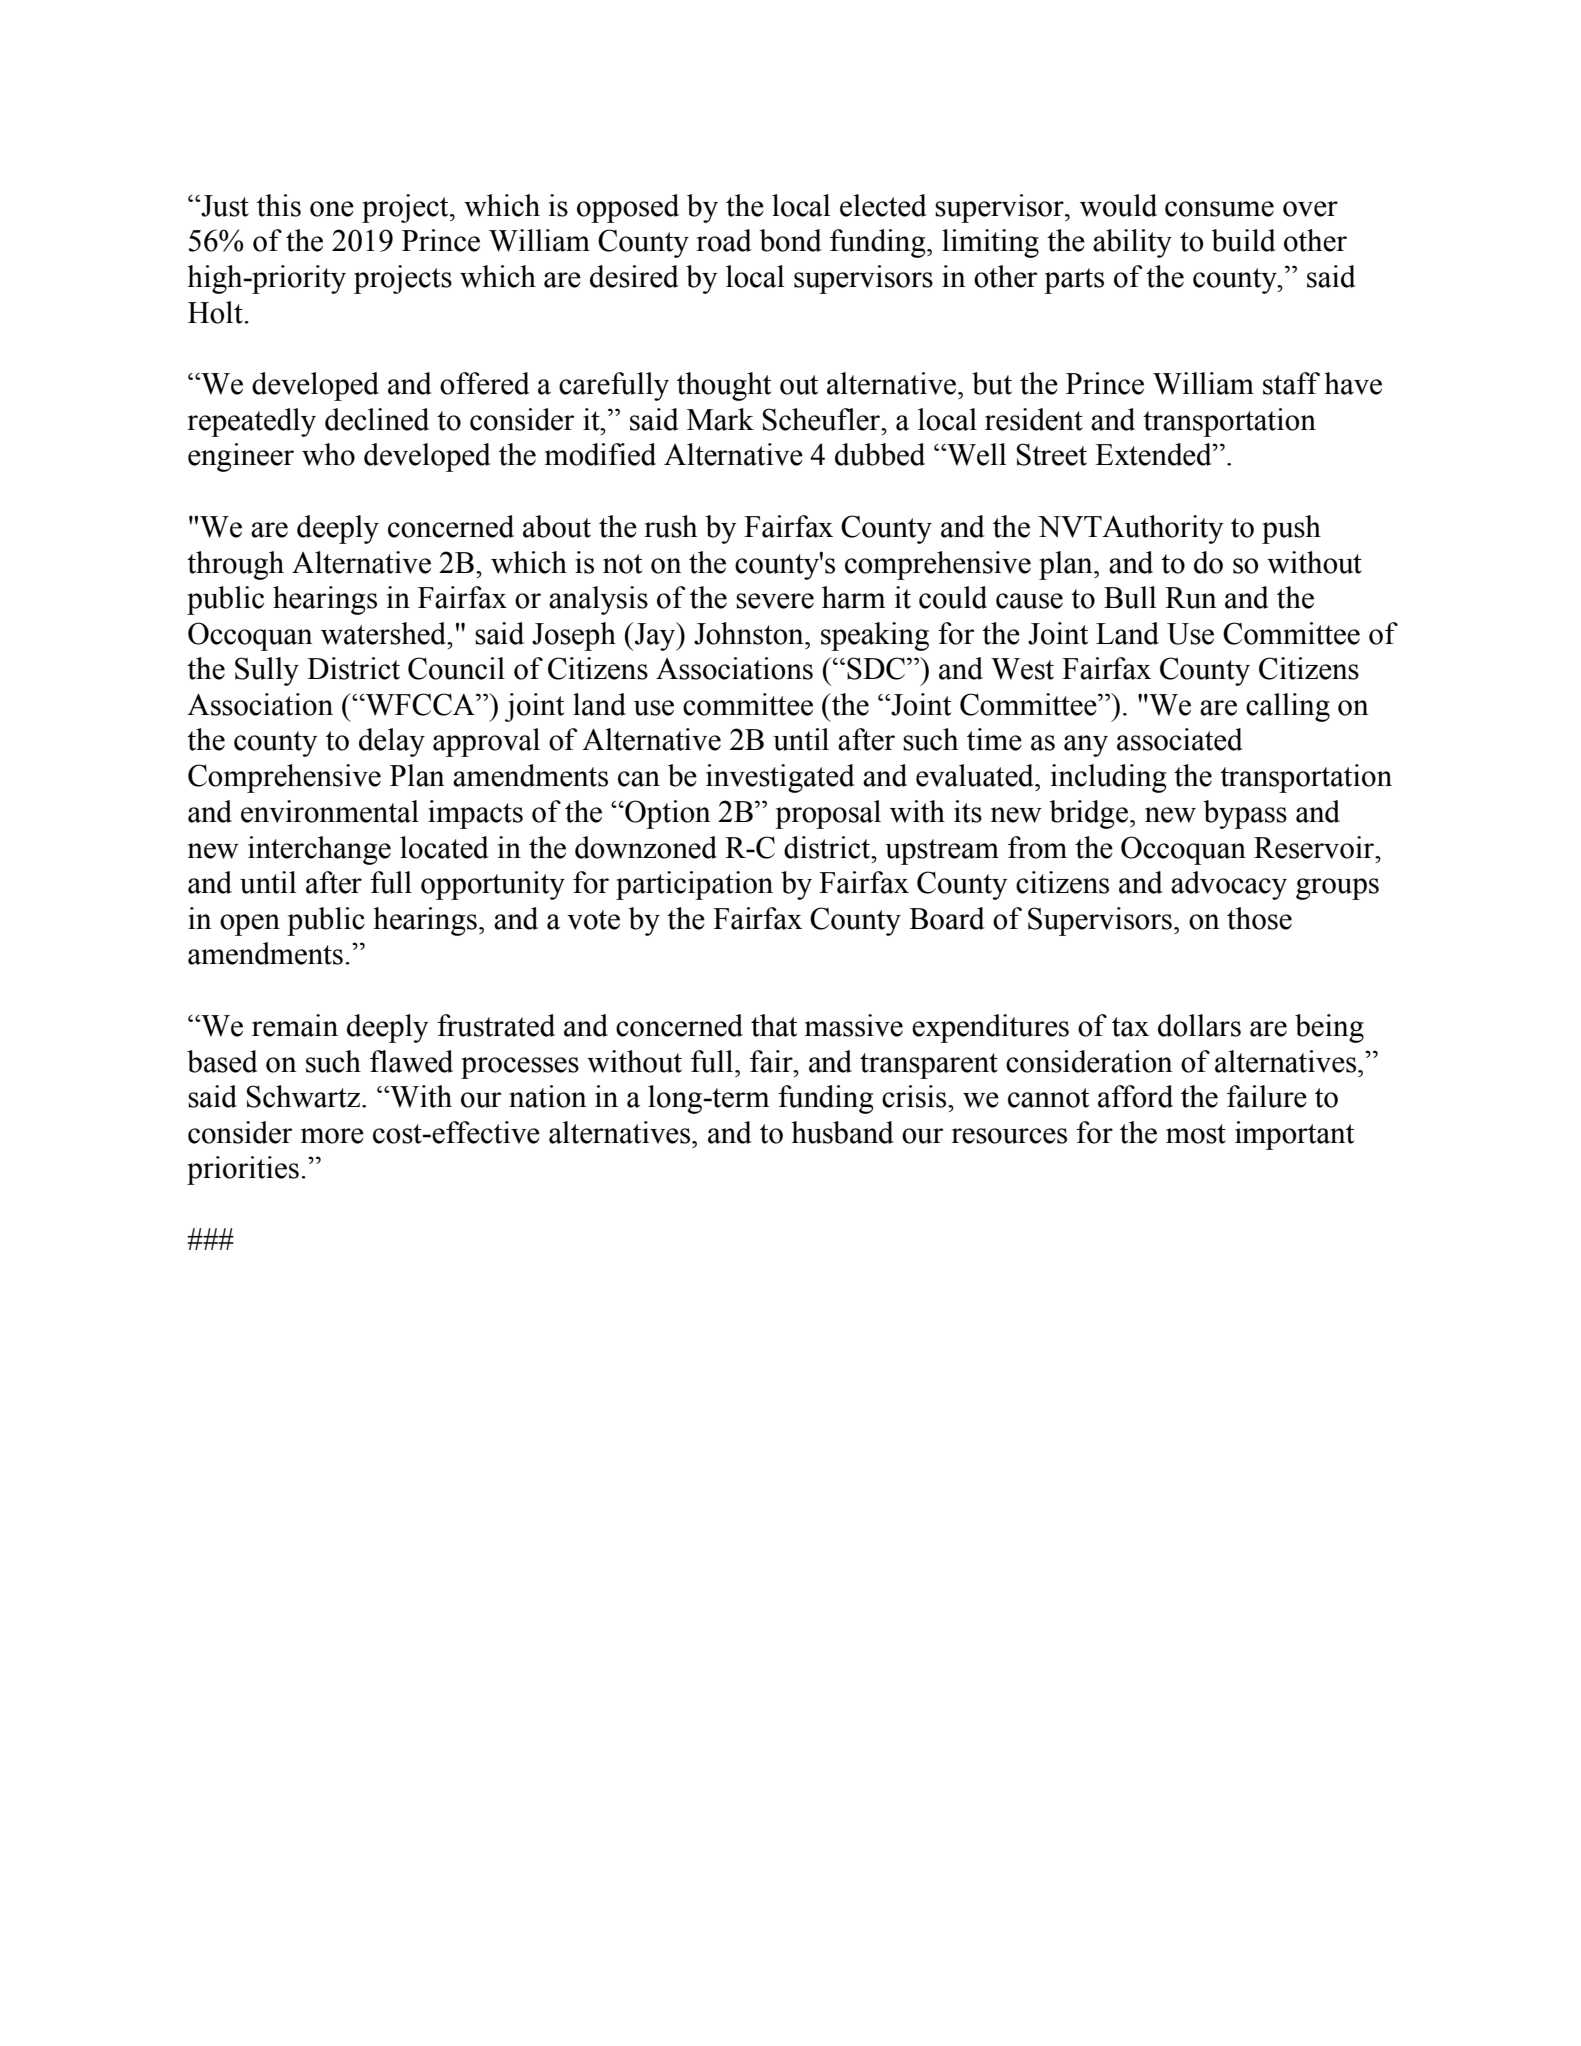 Image resolution: width=1581 pixels, height=2046 pixels. What do you see at coordinates (332, 1136) in the page?
I see `more` at bounding box center [332, 1136].
